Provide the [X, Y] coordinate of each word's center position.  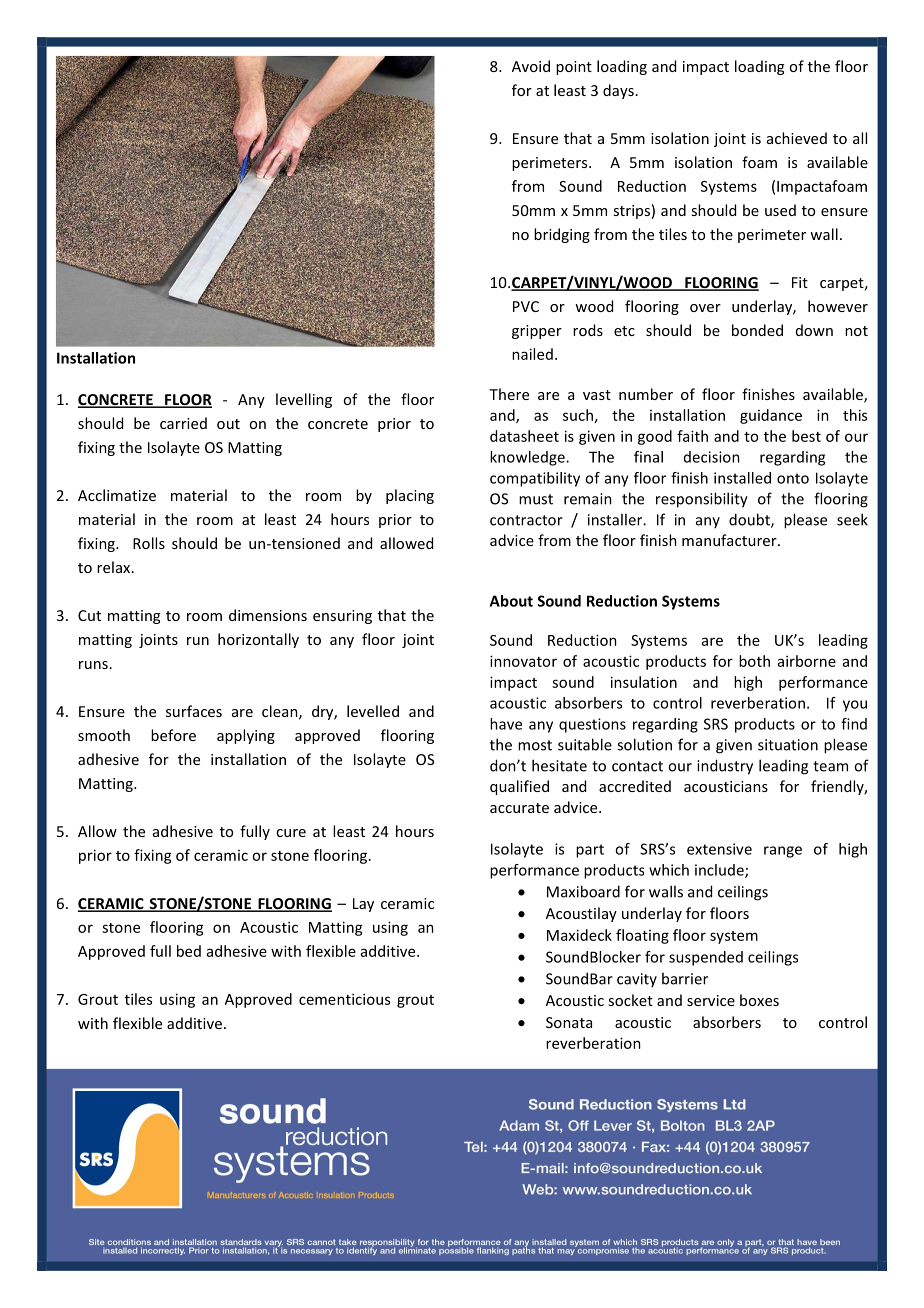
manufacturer [730, 540]
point [574, 68]
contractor [526, 520]
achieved [797, 138]
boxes [759, 1000]
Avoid [531, 66]
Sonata [569, 1022]
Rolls [149, 543]
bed [189, 951]
